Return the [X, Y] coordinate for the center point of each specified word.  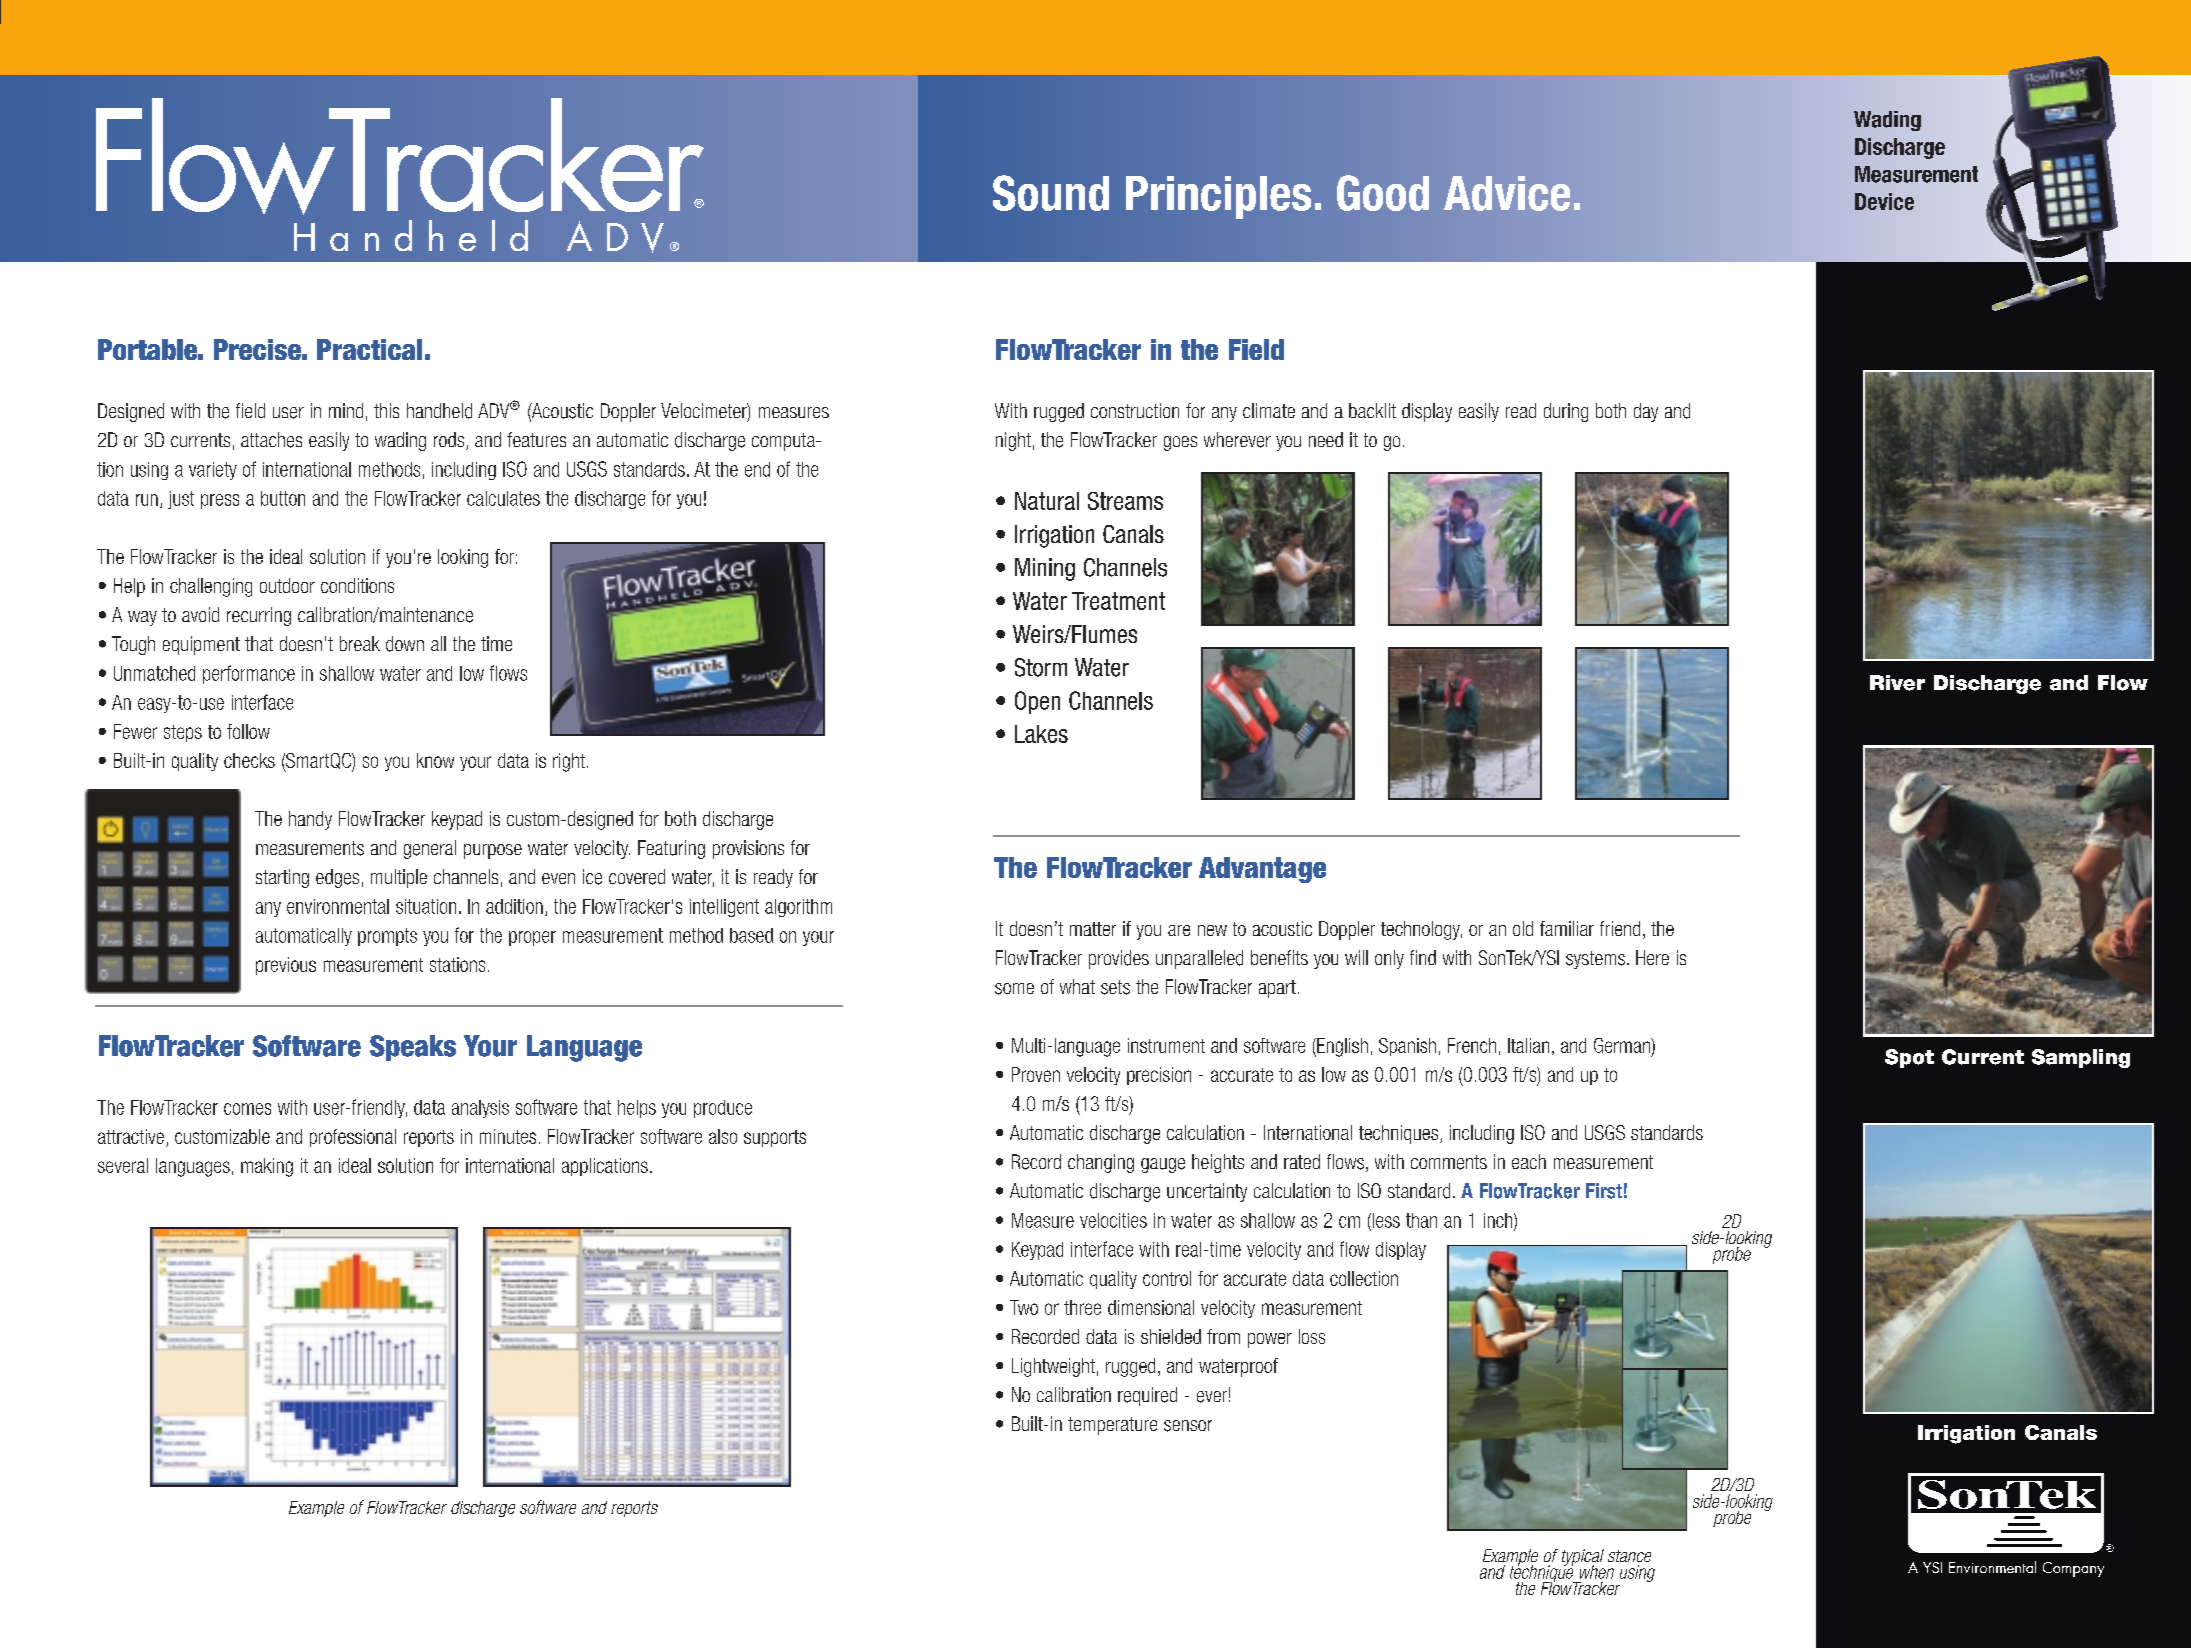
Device [1884, 201]
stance [1629, 1556]
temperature [1112, 1426]
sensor [1188, 1426]
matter [1093, 929]
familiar [1567, 928]
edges [337, 878]
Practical [369, 349]
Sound [1051, 193]
